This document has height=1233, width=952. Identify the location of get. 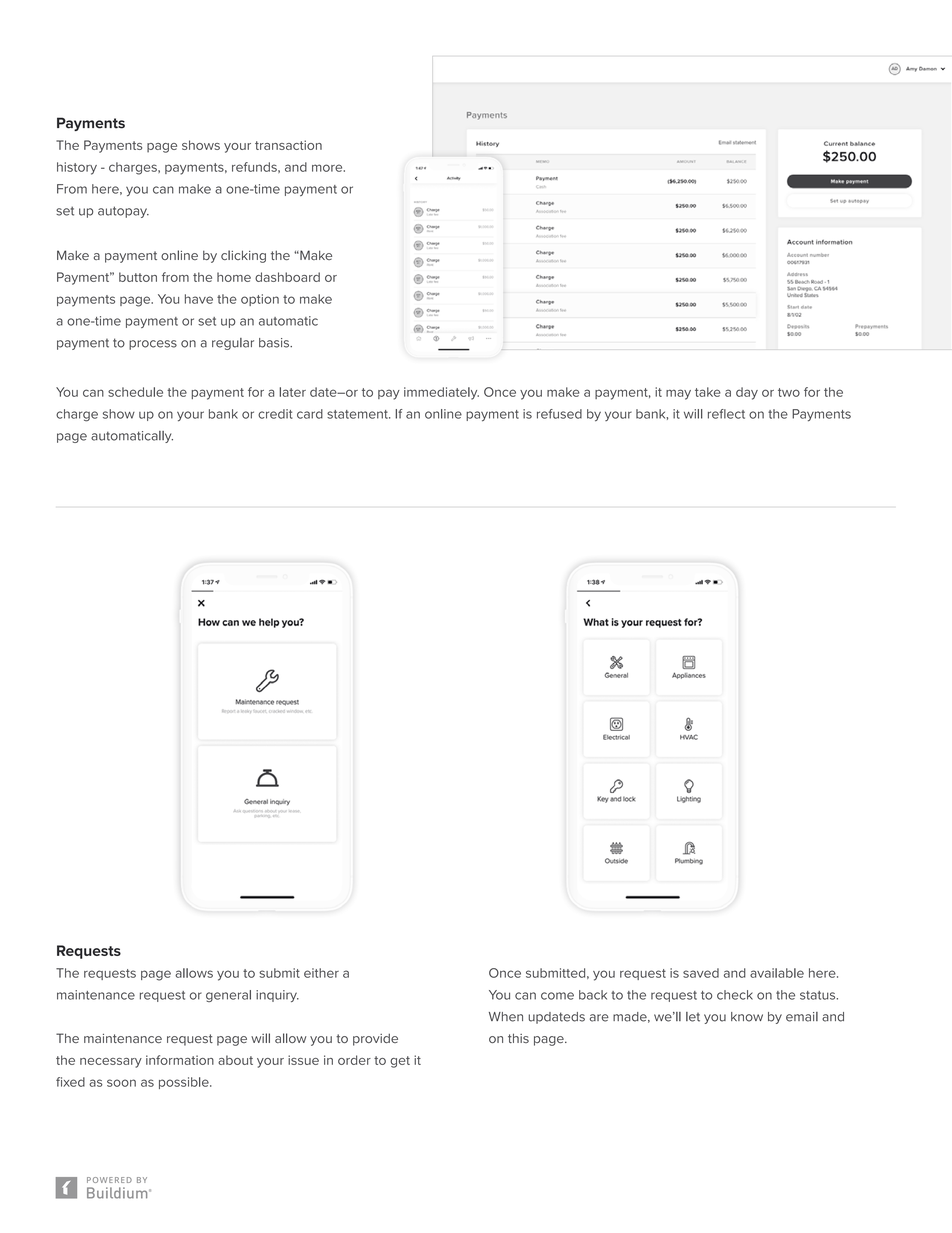
(400, 1062).
